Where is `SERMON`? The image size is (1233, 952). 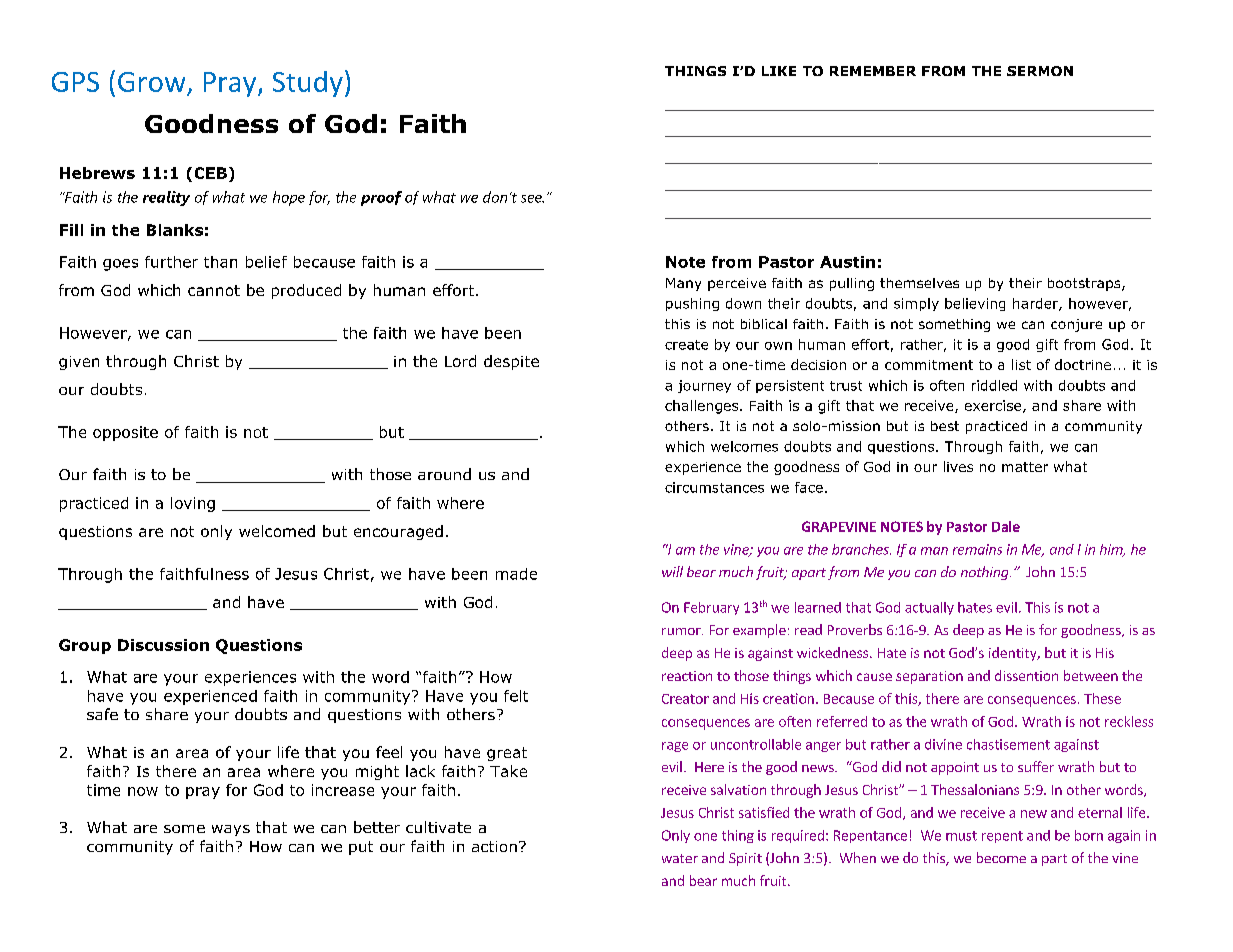 SERMON is located at coordinates (1040, 71).
